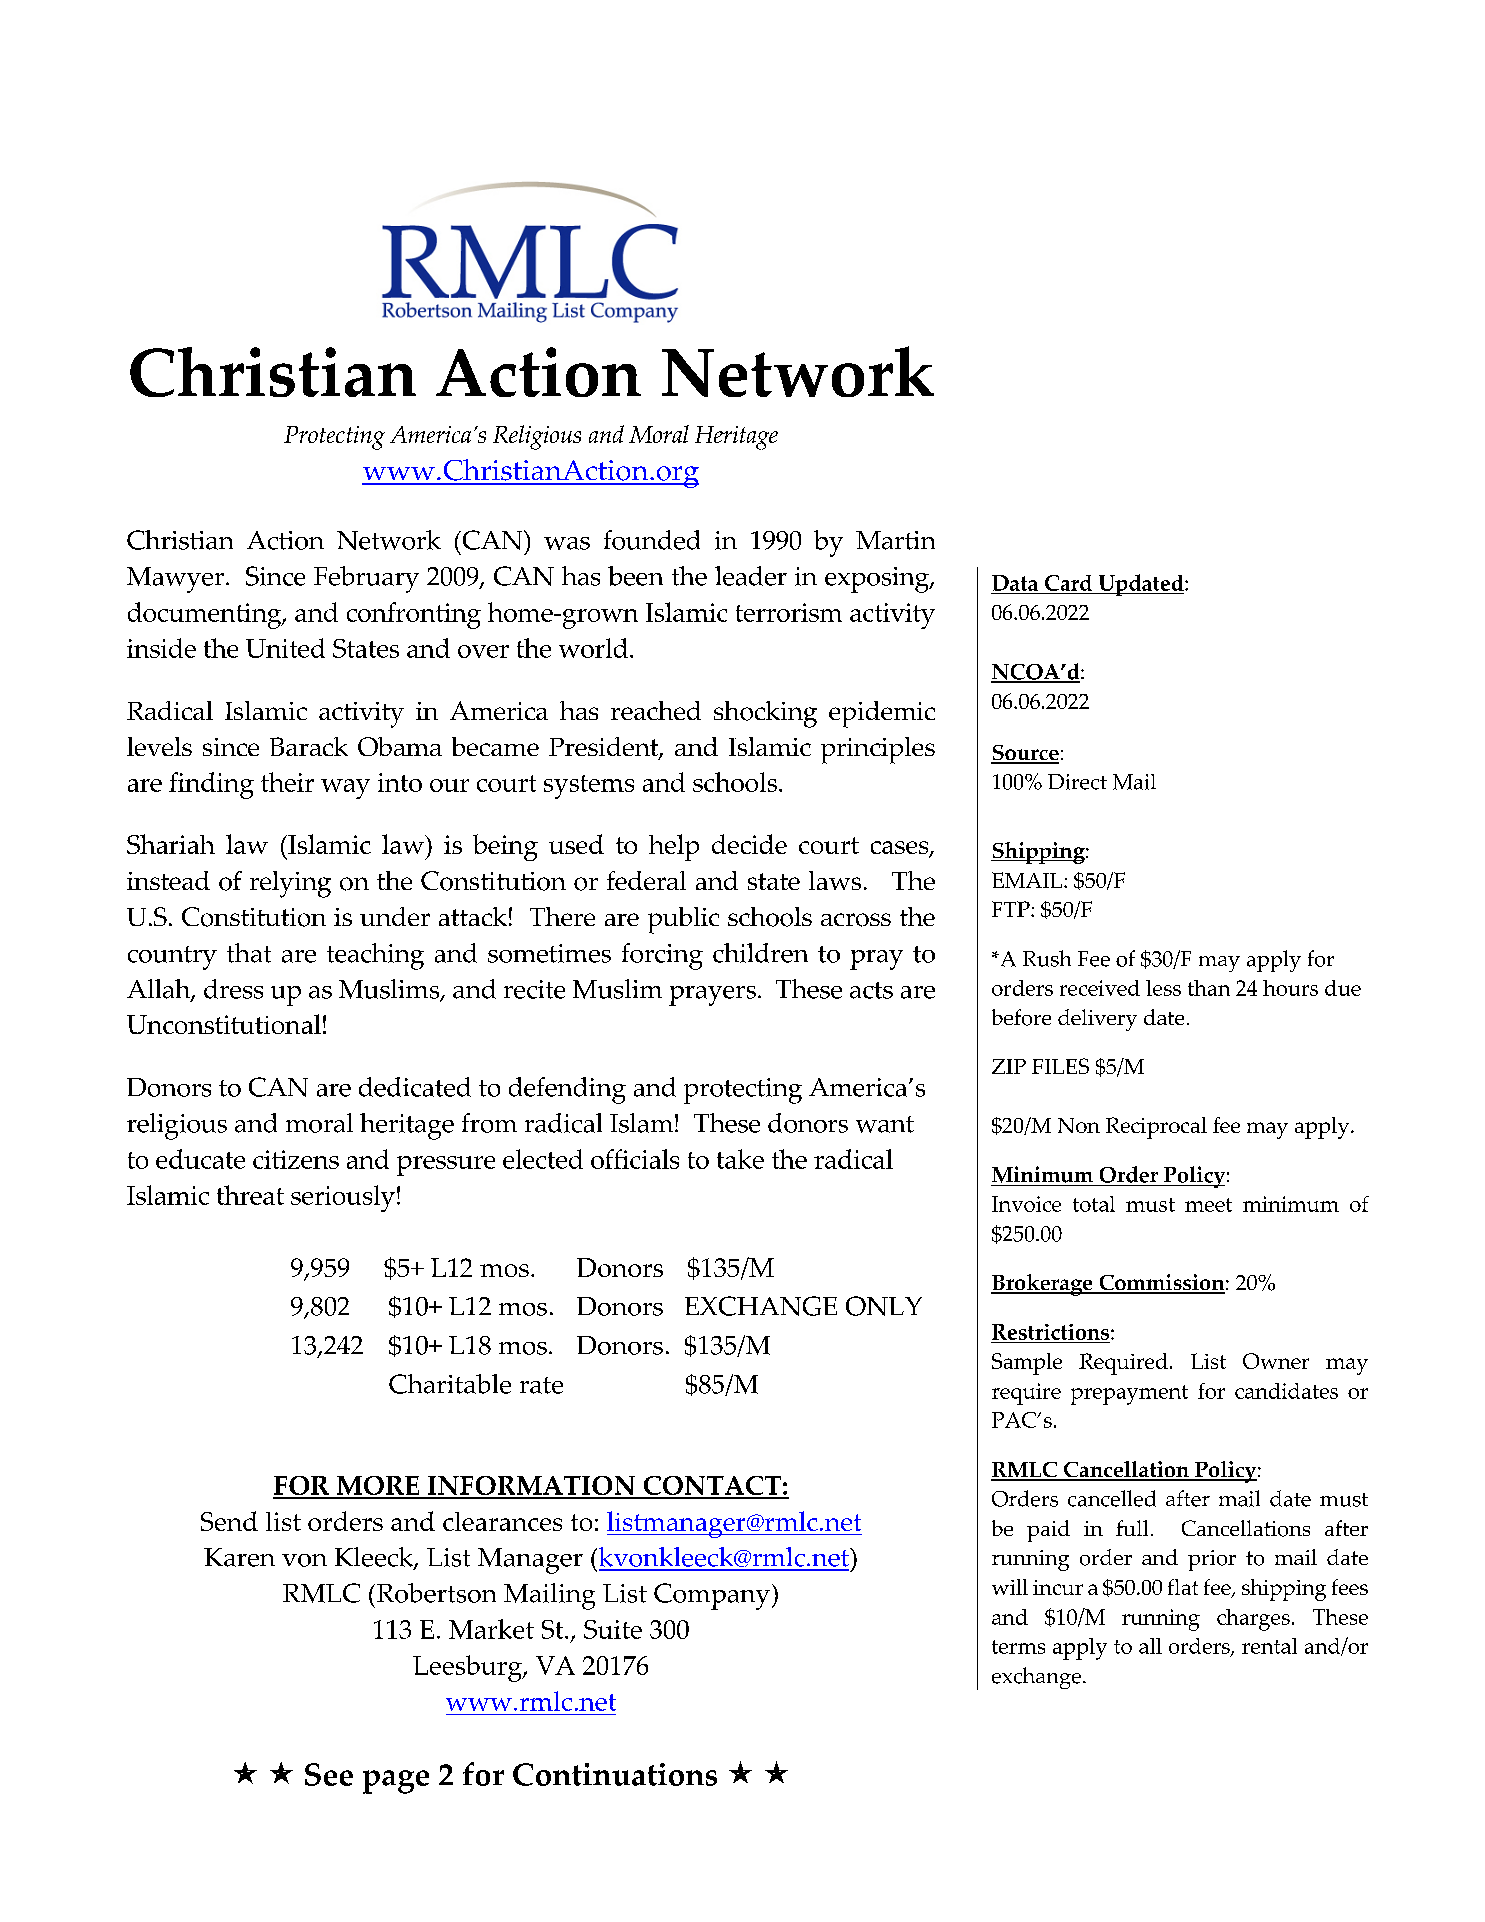  Describe the element at coordinates (296, 1159) in the screenshot. I see `citizens` at that location.
